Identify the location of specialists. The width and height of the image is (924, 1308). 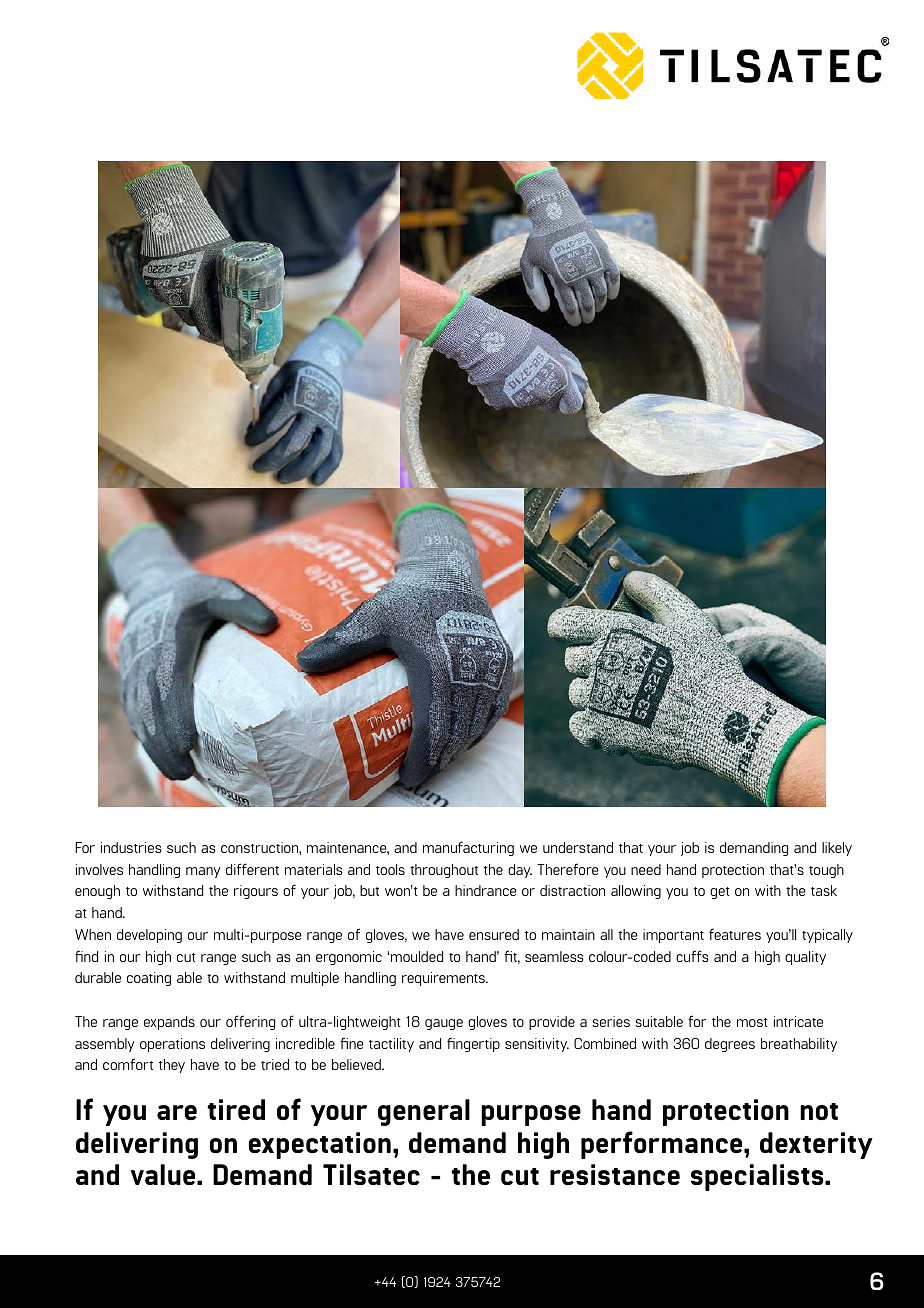
(758, 1177).
